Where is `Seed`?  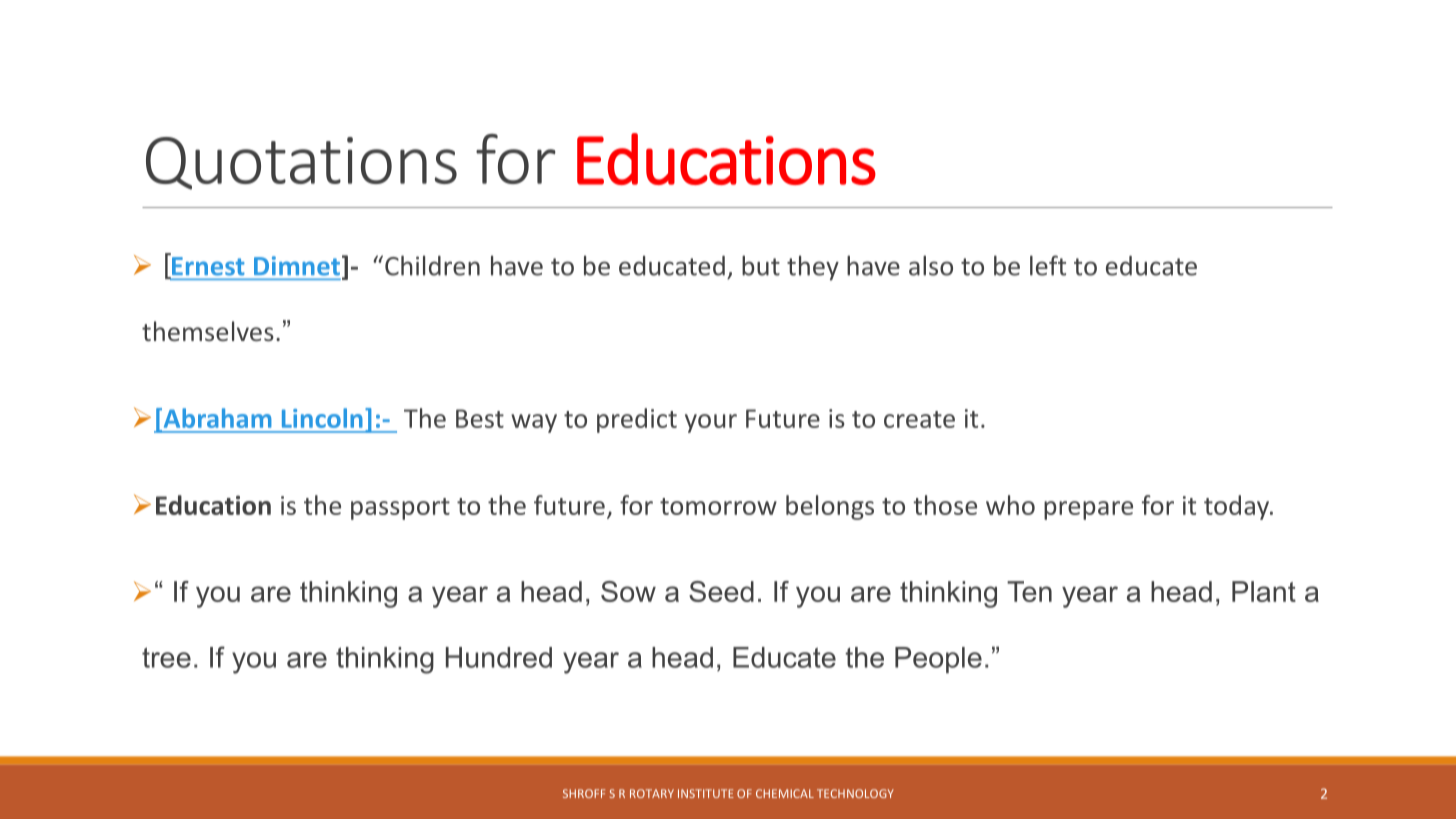
Seed is located at coordinates (721, 591).
